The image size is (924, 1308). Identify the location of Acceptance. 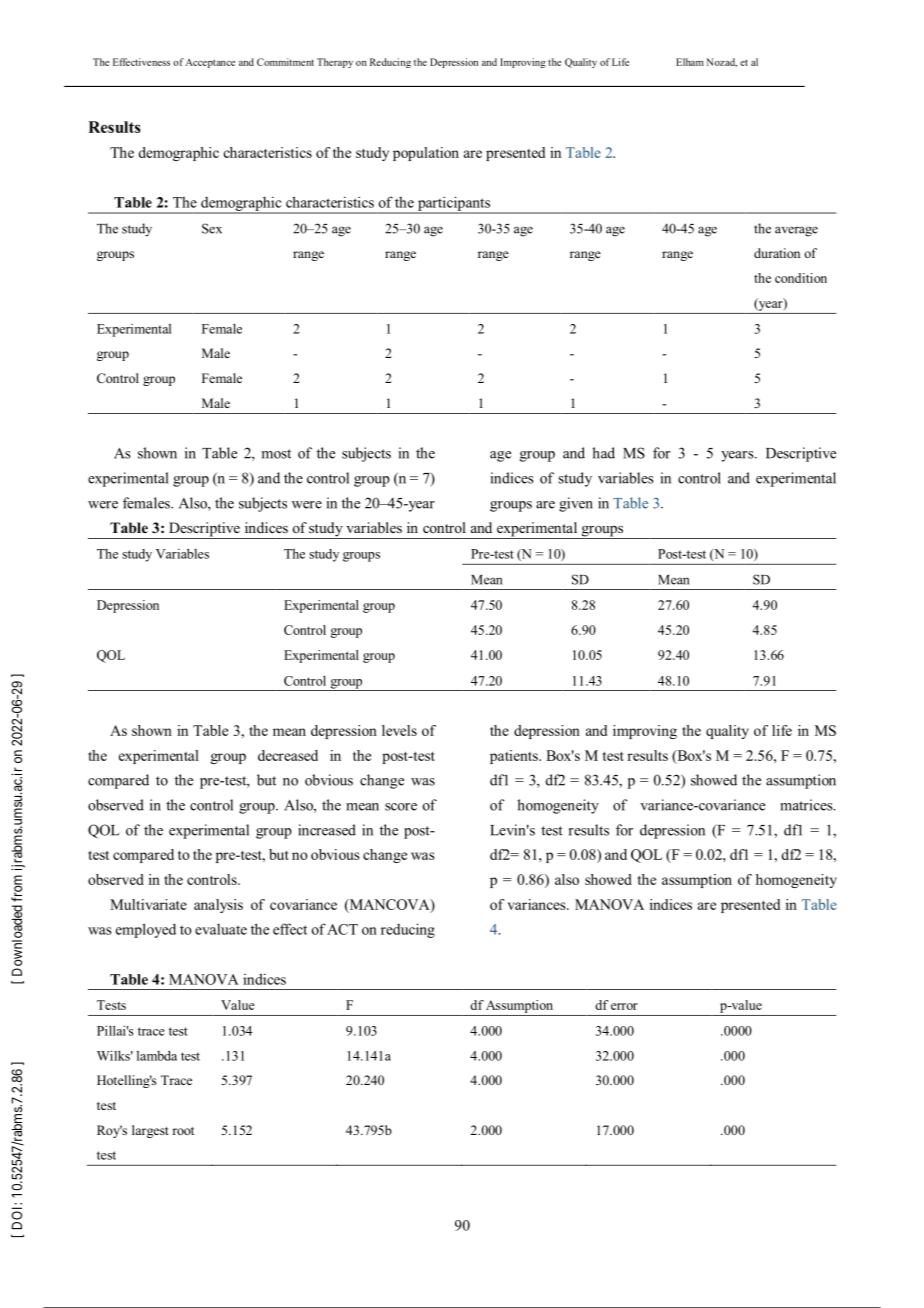
(210, 63).
